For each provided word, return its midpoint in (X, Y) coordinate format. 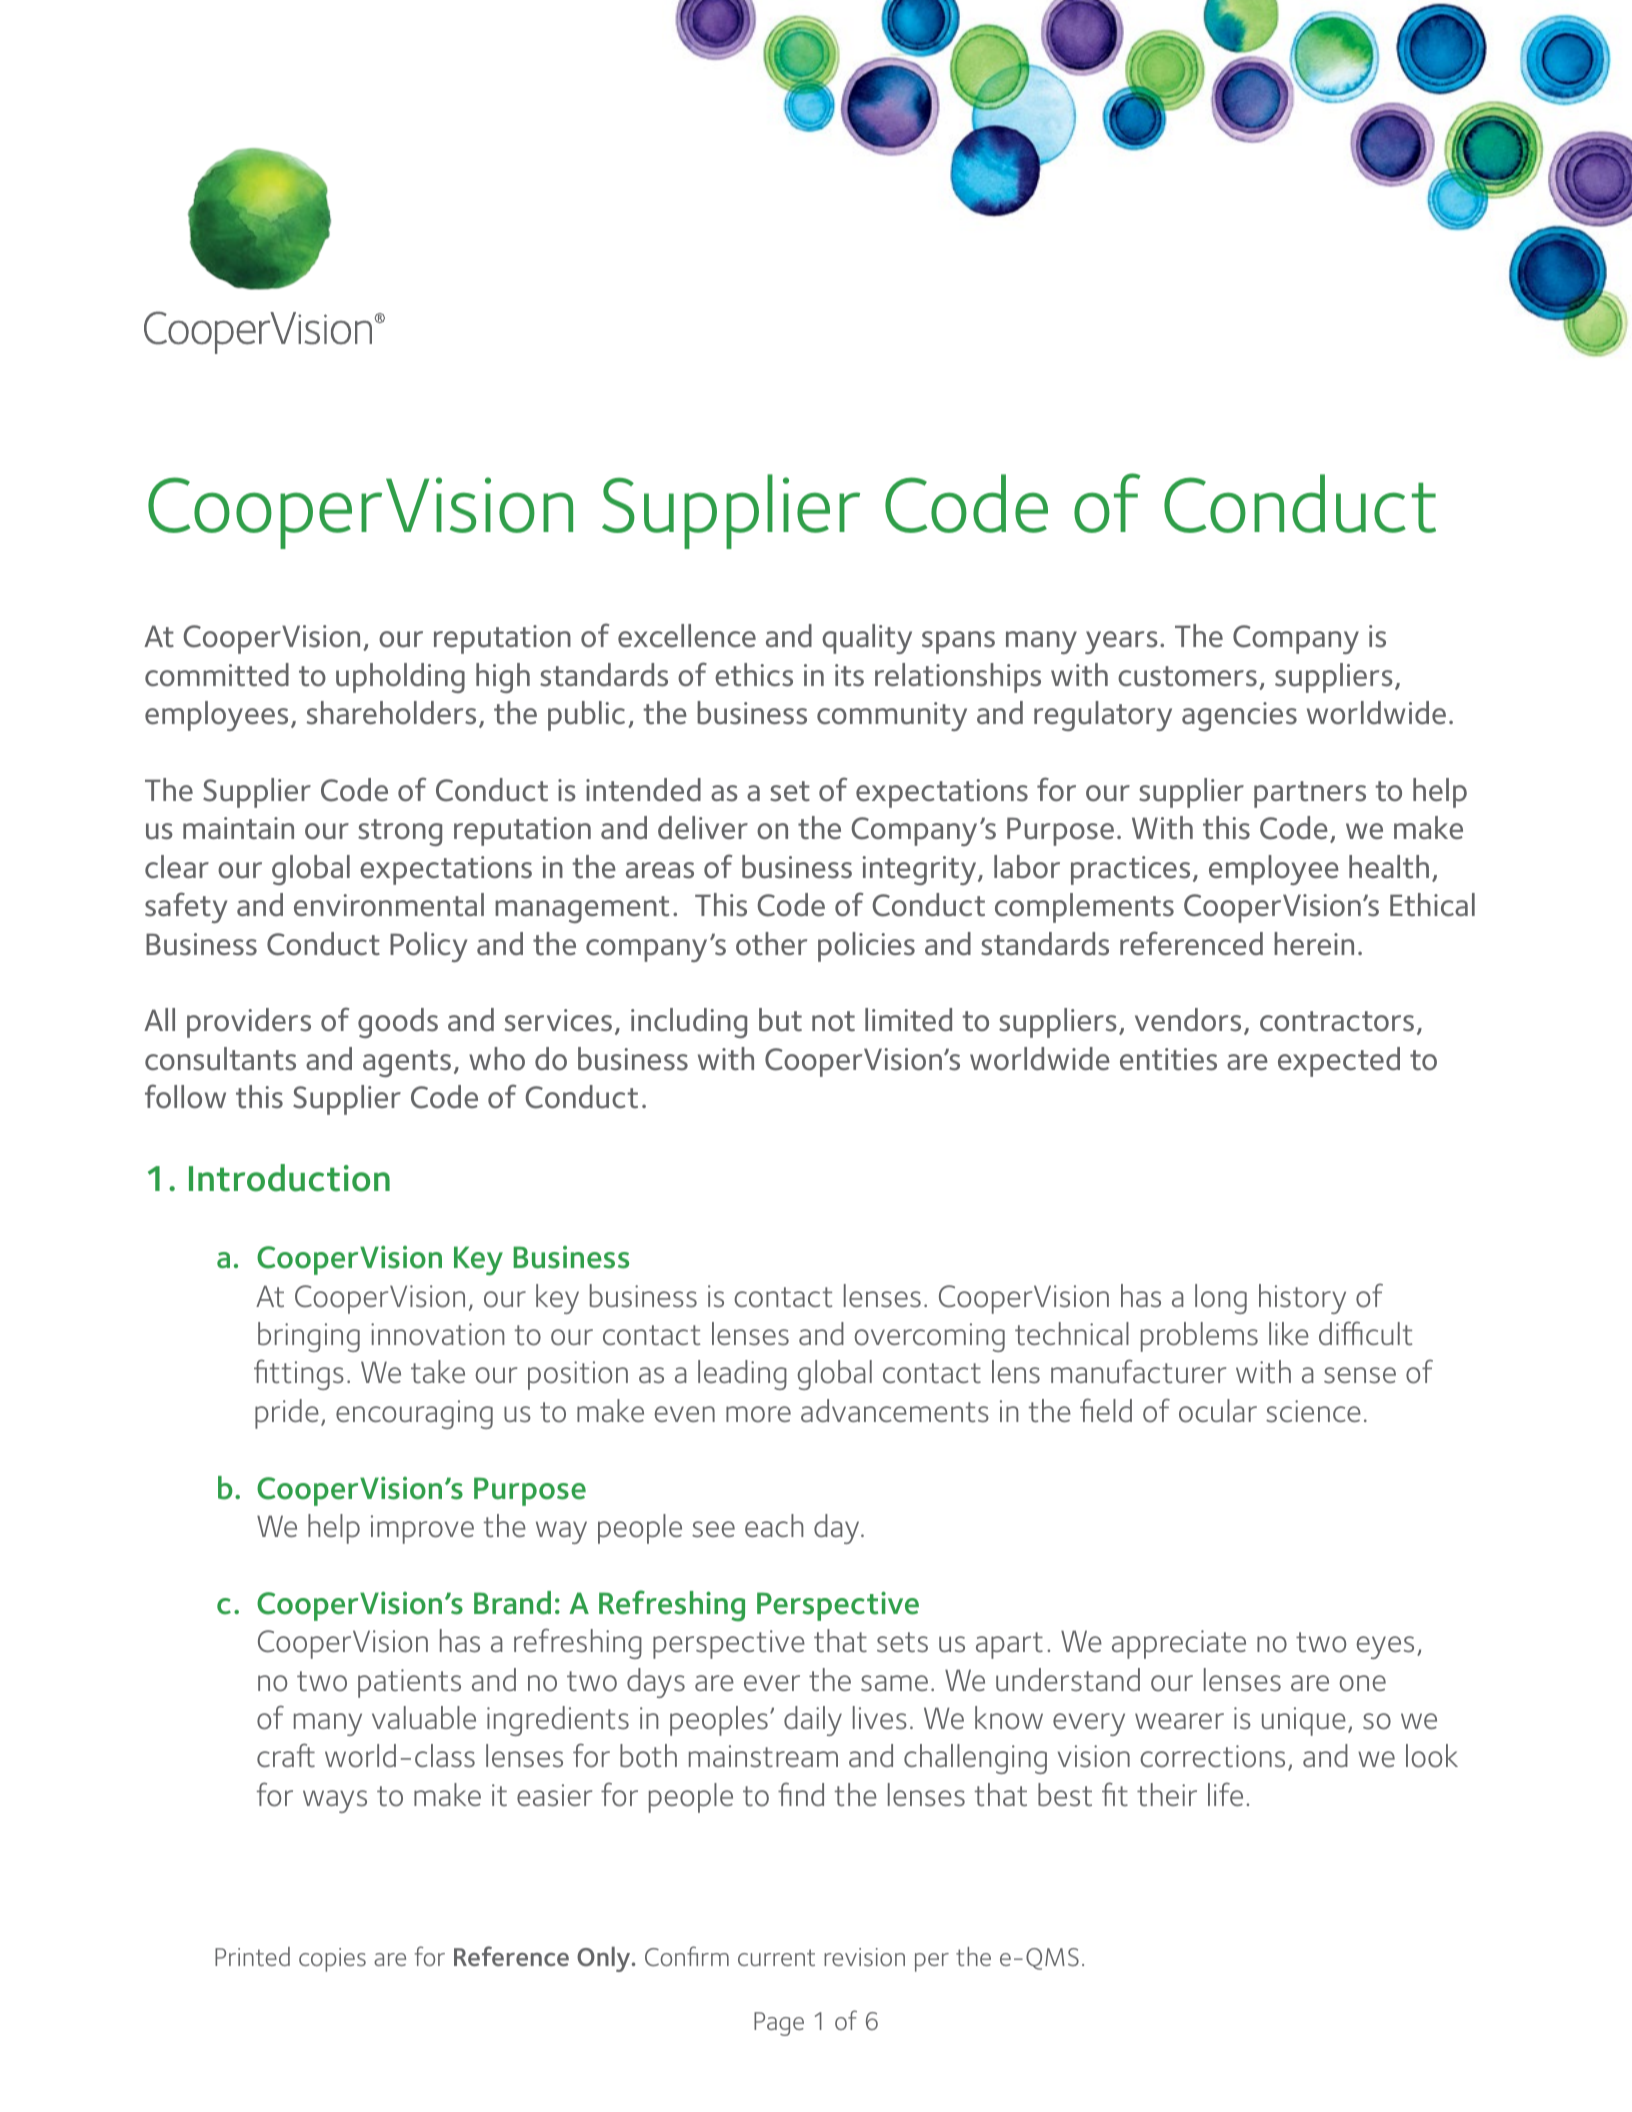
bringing (309, 1337)
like (1289, 1333)
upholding (400, 678)
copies (332, 1960)
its (849, 675)
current (776, 1957)
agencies (1239, 716)
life (1225, 1794)
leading (742, 1375)
